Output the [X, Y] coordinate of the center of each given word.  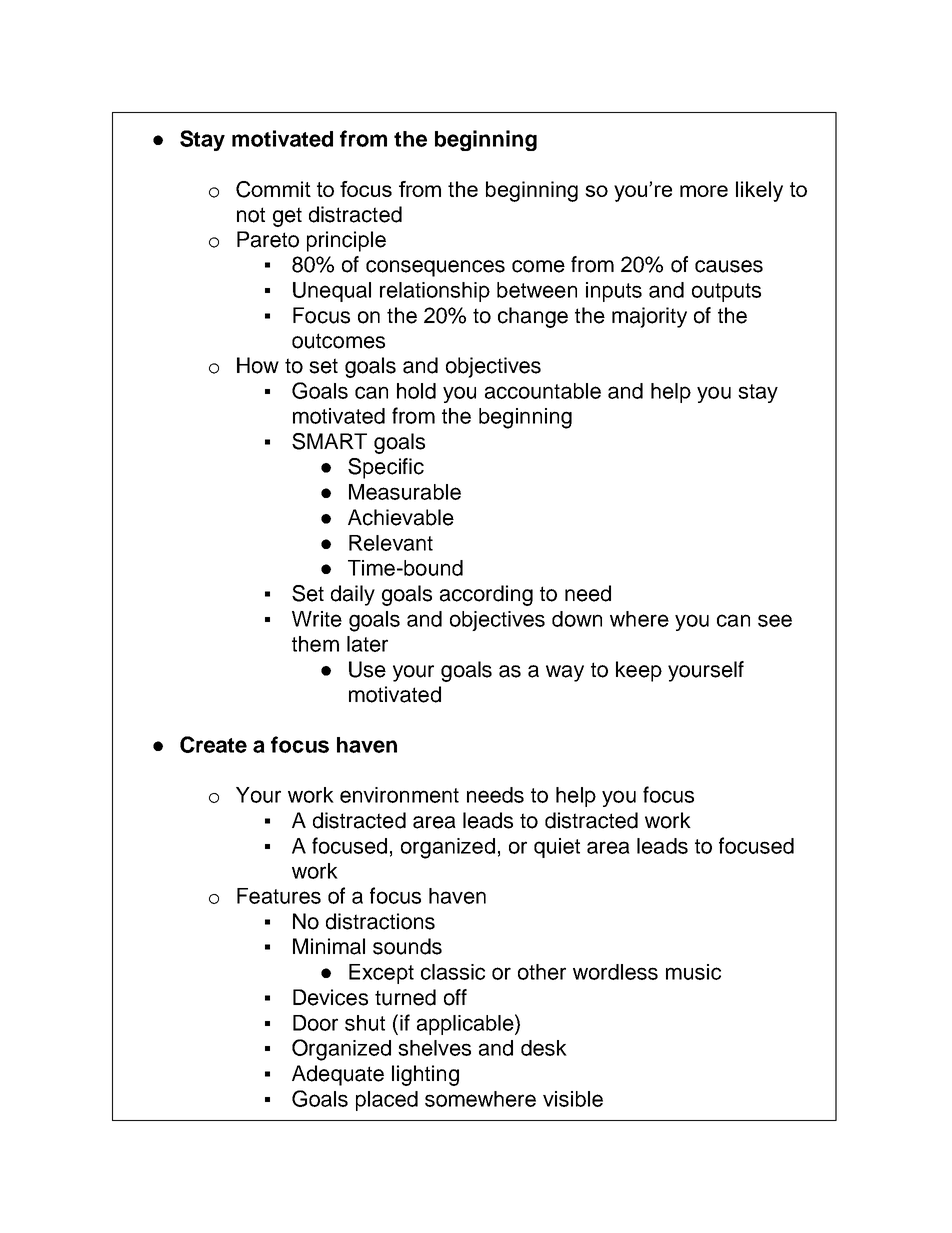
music [693, 972]
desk [544, 1048]
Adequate [338, 1075]
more [704, 191]
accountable [543, 391]
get [287, 217]
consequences [435, 268]
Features [279, 896]
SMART [329, 441]
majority [649, 317]
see [775, 620]
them [315, 644]
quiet [557, 848]
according [486, 595]
